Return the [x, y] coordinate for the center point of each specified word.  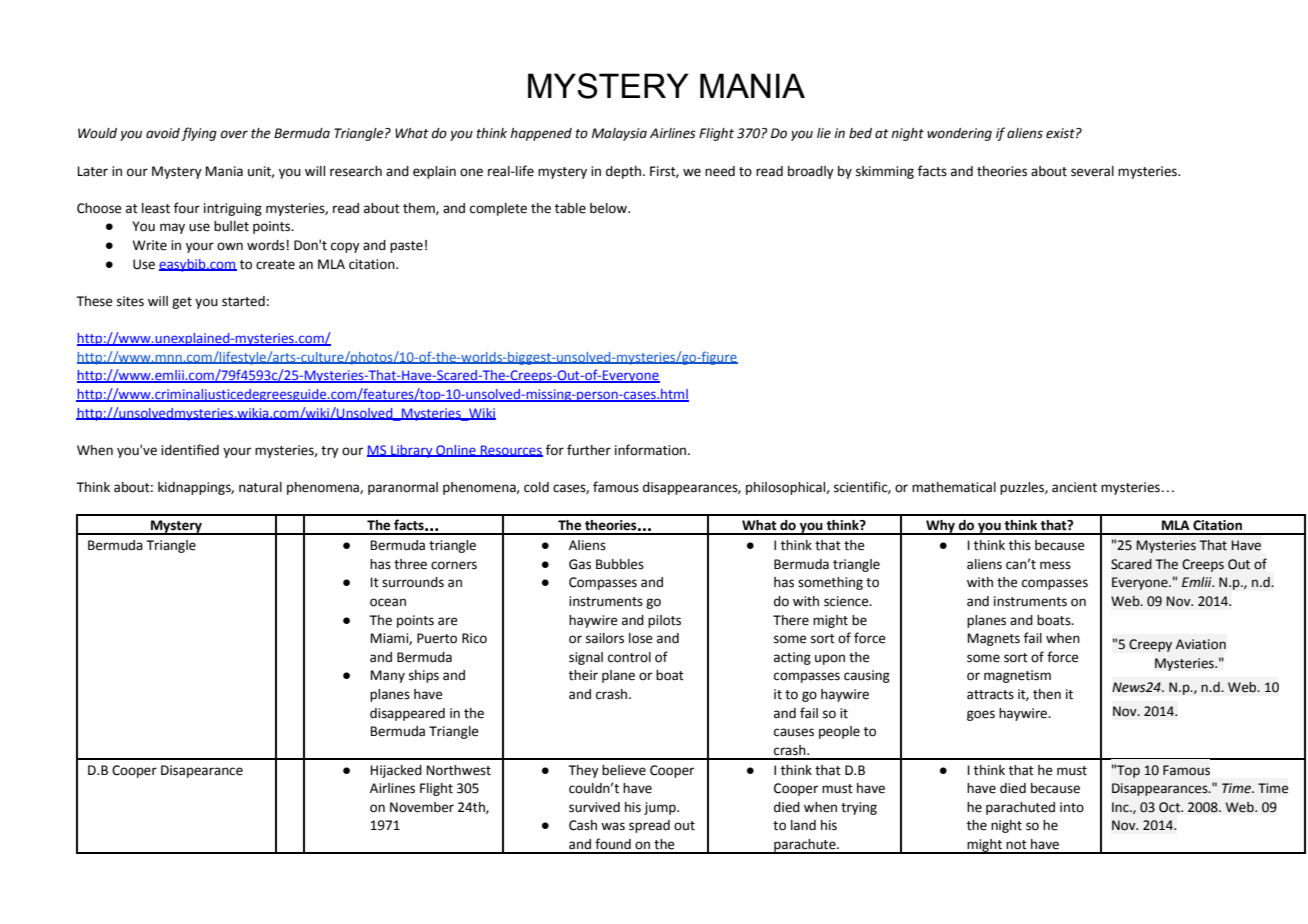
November [422, 807]
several [1092, 171]
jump [661, 808]
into [1072, 807]
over [234, 134]
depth [623, 172]
